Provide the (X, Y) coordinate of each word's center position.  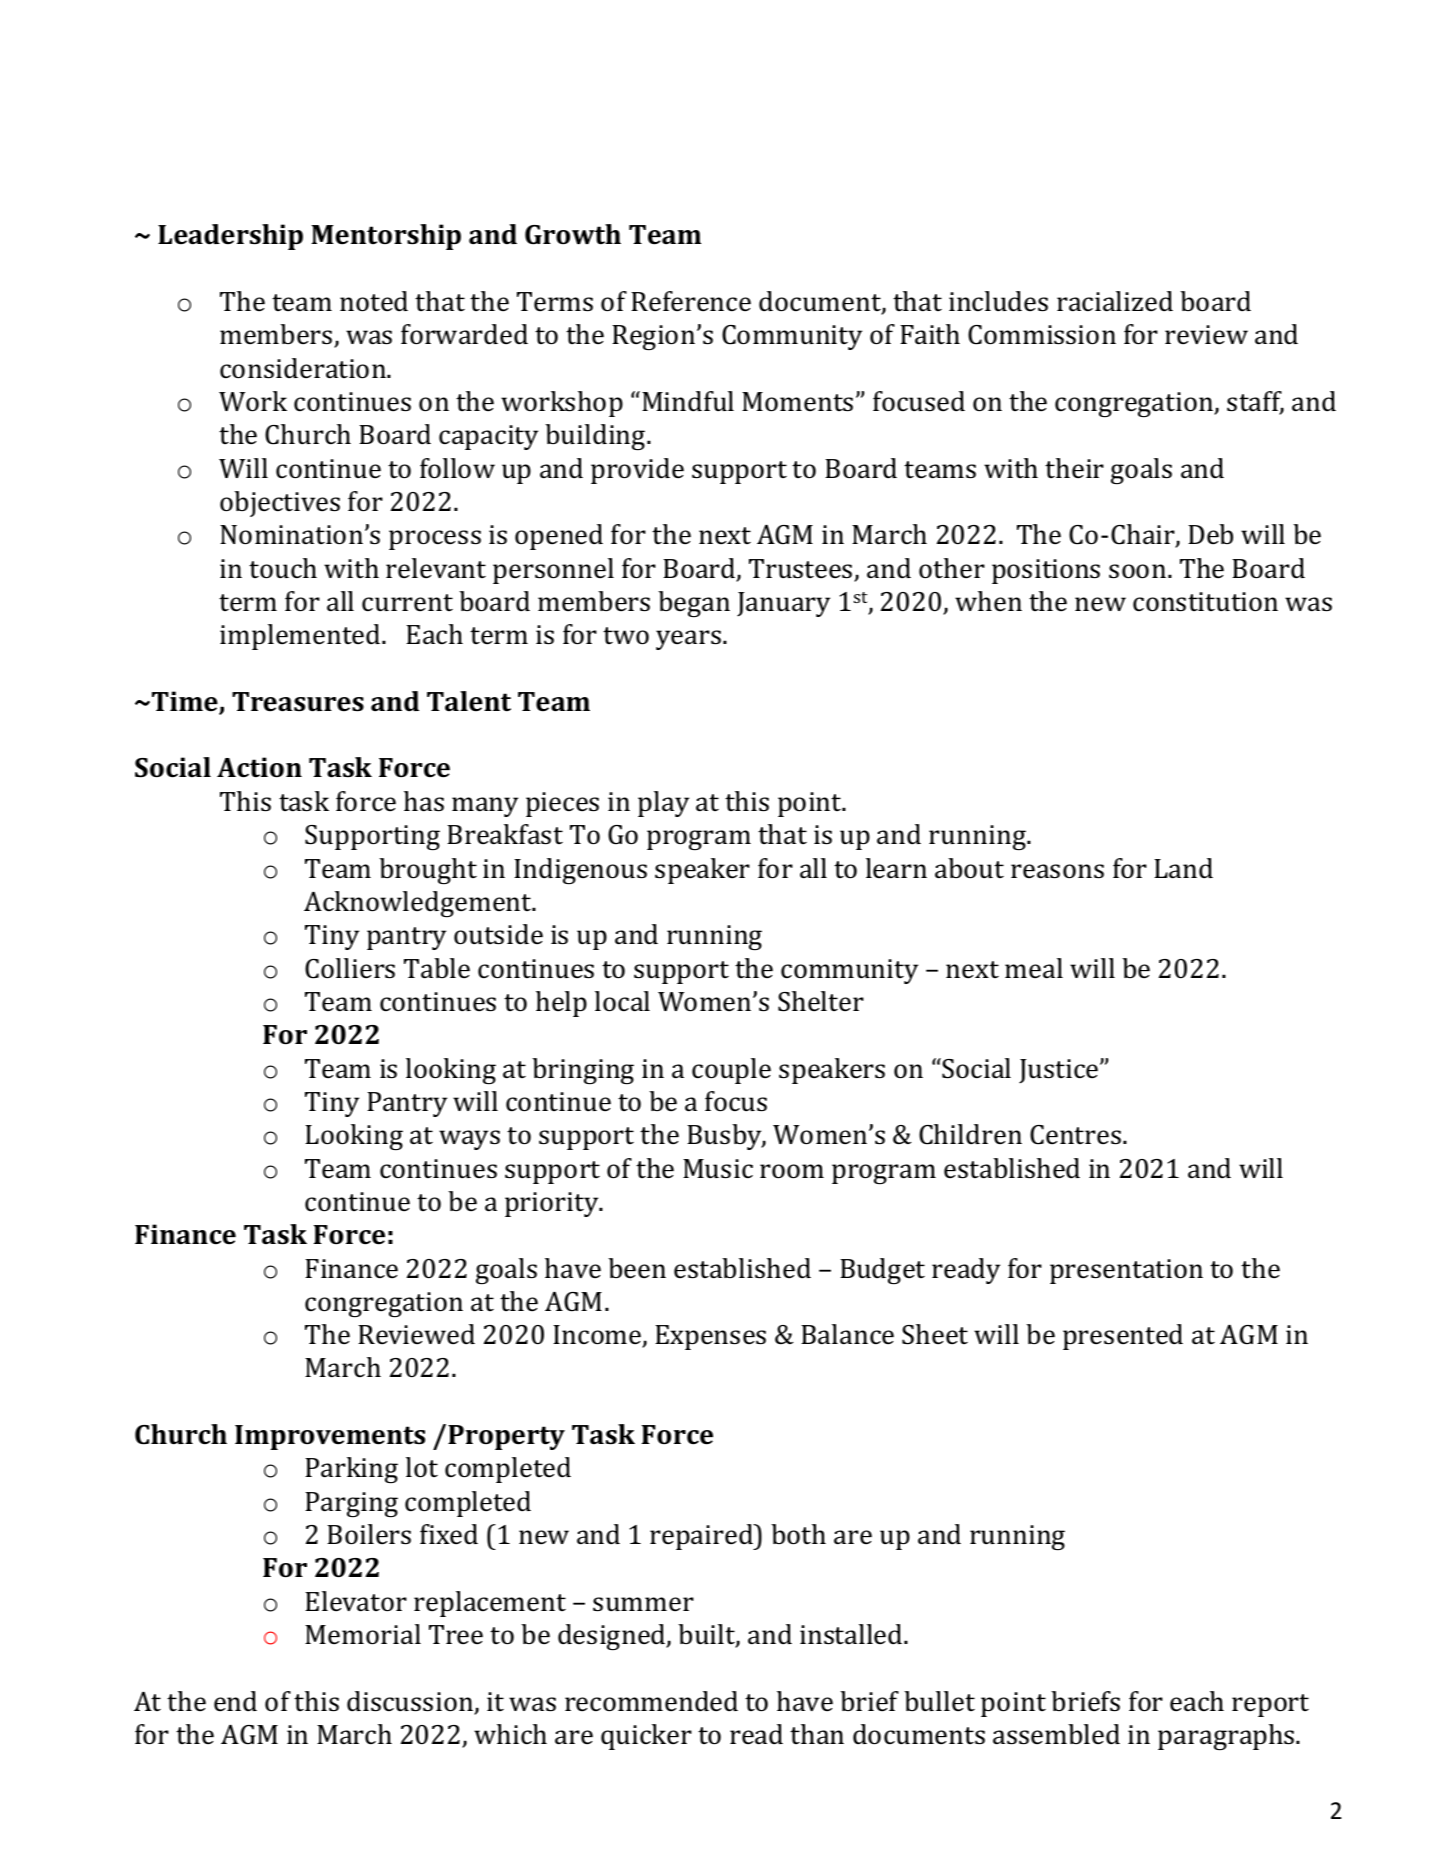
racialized (1115, 301)
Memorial (363, 1634)
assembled (1056, 1734)
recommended (651, 1701)
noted (374, 301)
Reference (691, 301)
